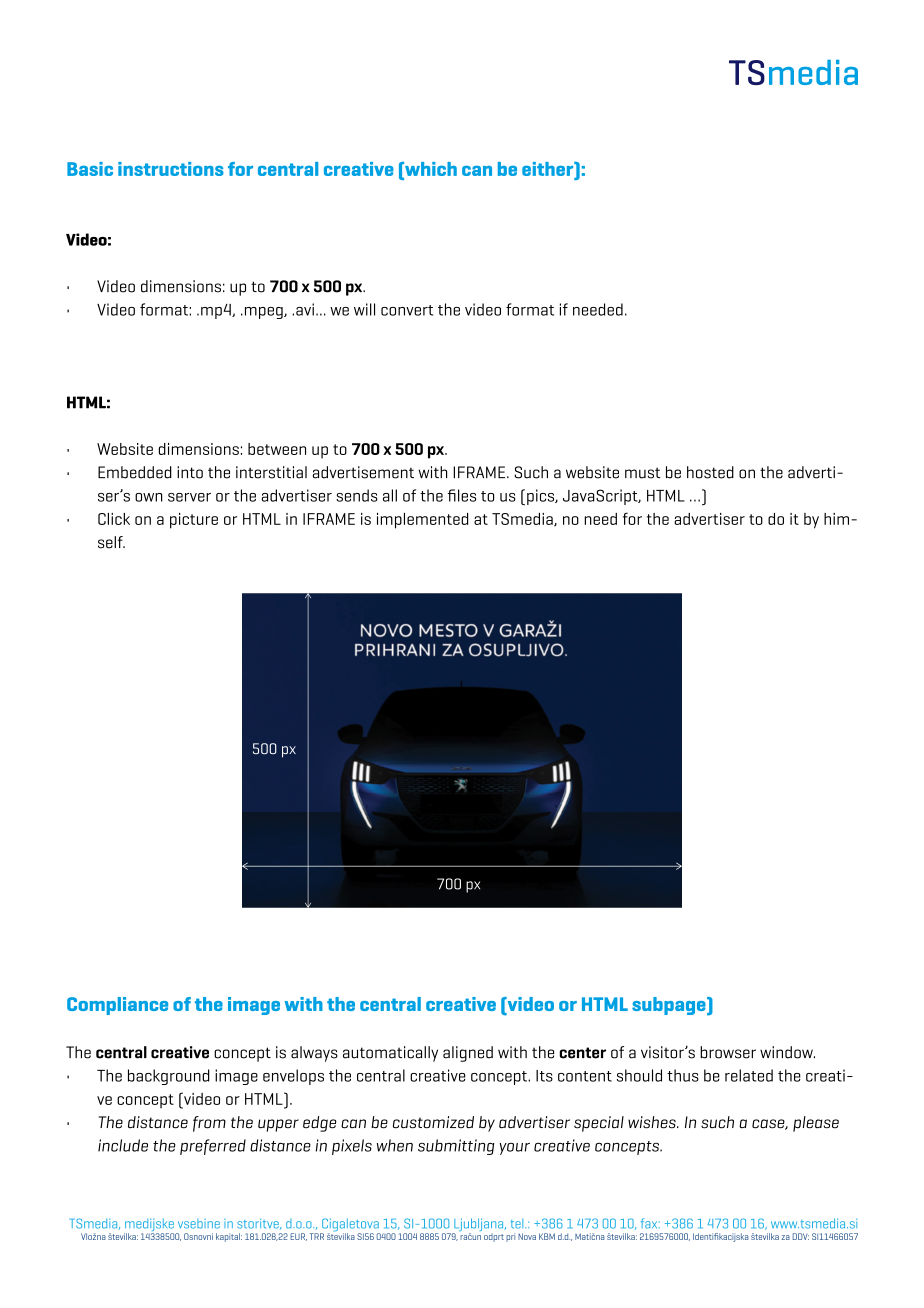 This image has width=924, height=1308. What do you see at coordinates (209, 1124) in the image?
I see `from` at bounding box center [209, 1124].
